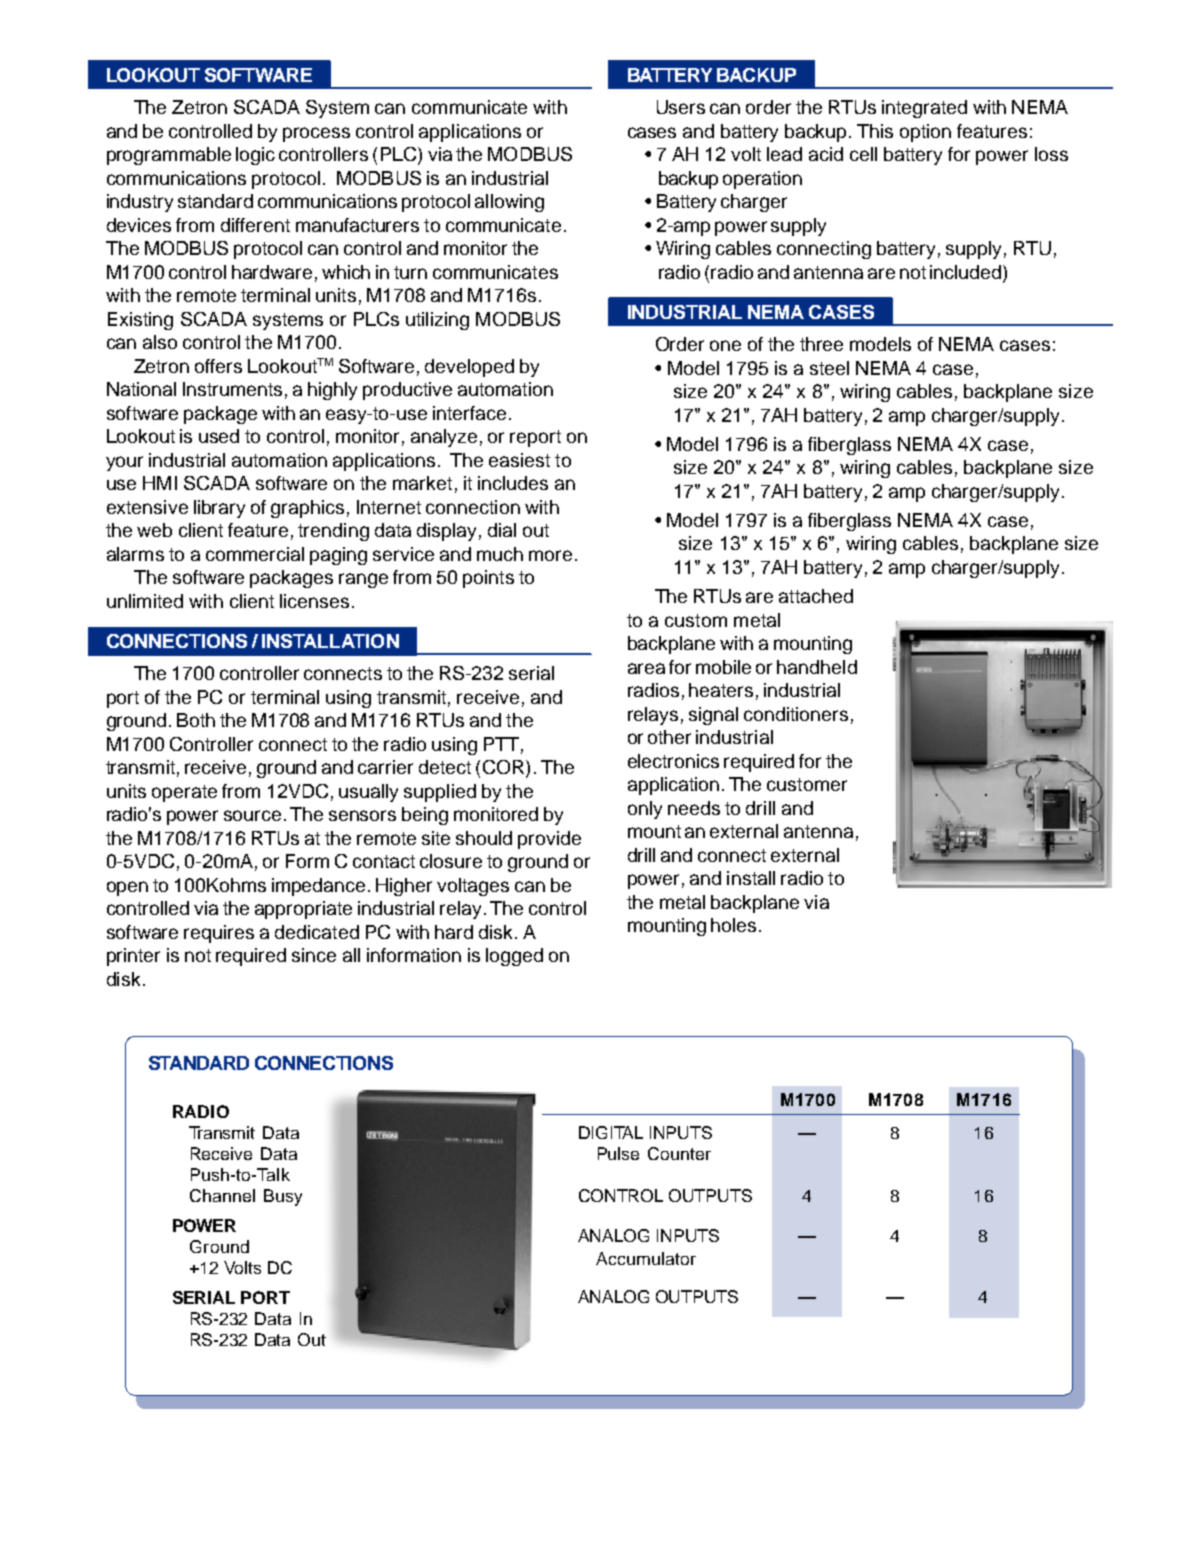 The height and width of the screenshot is (1552, 1199). I want to click on logic, so click(255, 156).
